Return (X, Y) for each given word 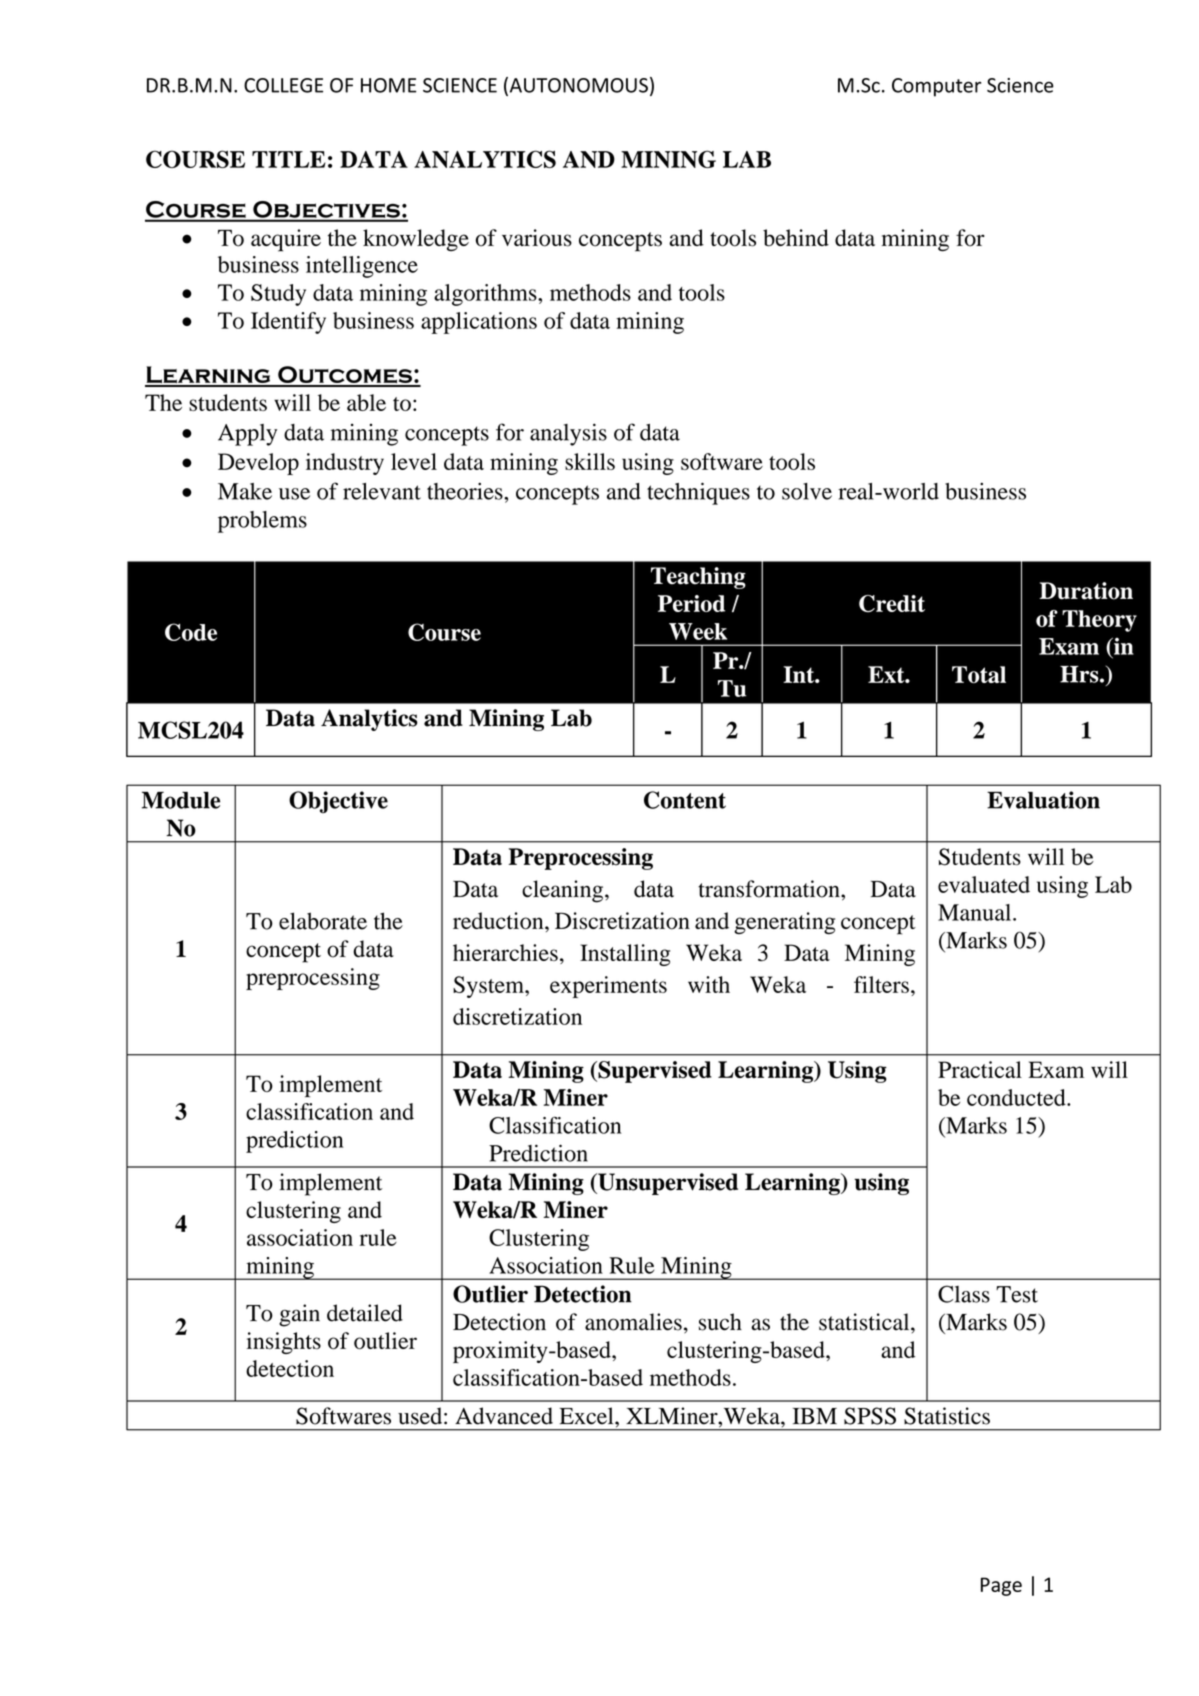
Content (685, 800)
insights (284, 1343)
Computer (936, 87)
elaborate (323, 921)
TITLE (289, 159)
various (537, 238)
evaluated (984, 884)
